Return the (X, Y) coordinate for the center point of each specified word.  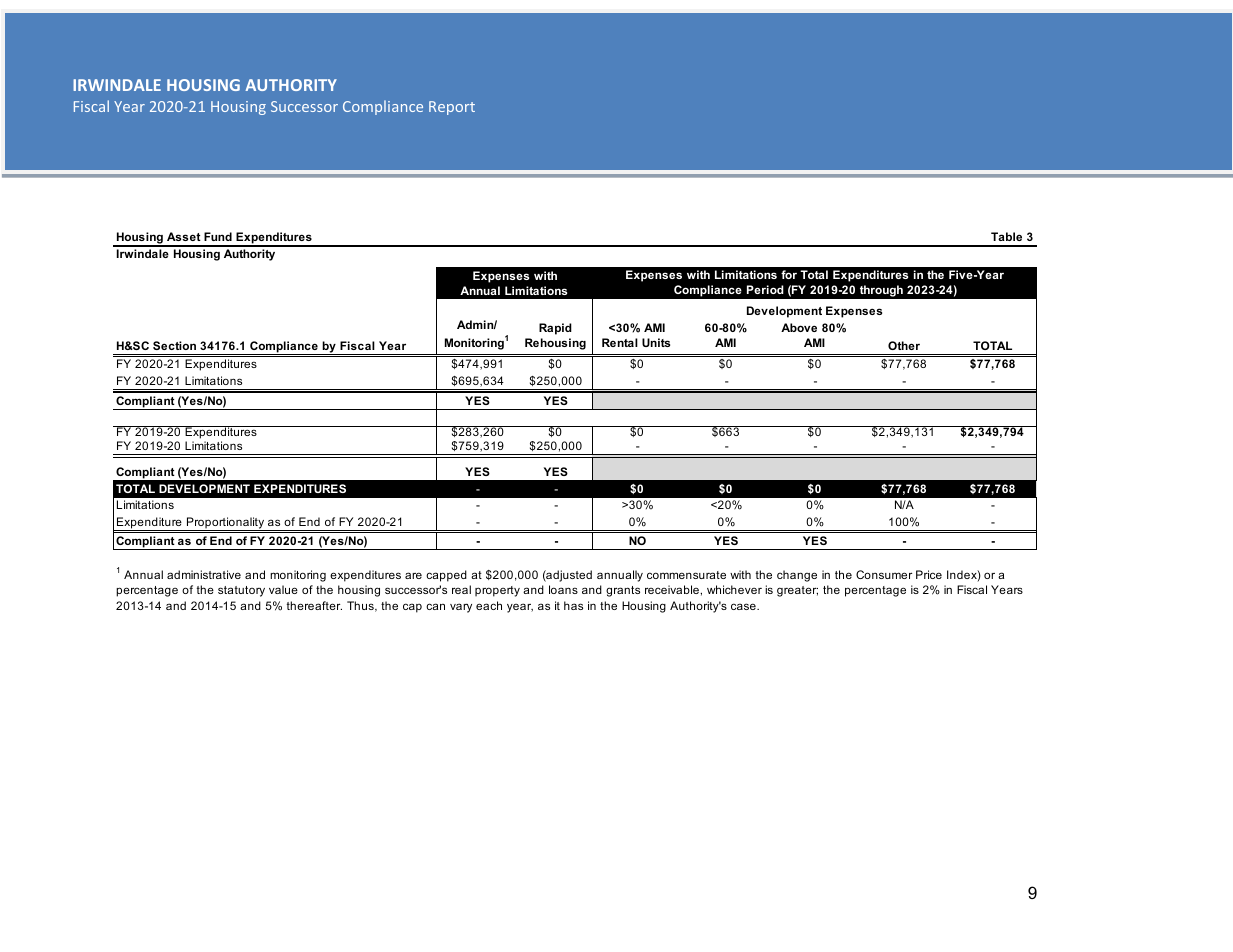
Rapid (555, 329)
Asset (184, 236)
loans (563, 589)
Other (904, 345)
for (789, 274)
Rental (620, 342)
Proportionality (225, 524)
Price (929, 574)
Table (1006, 236)
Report (452, 108)
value (283, 589)
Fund (218, 236)
